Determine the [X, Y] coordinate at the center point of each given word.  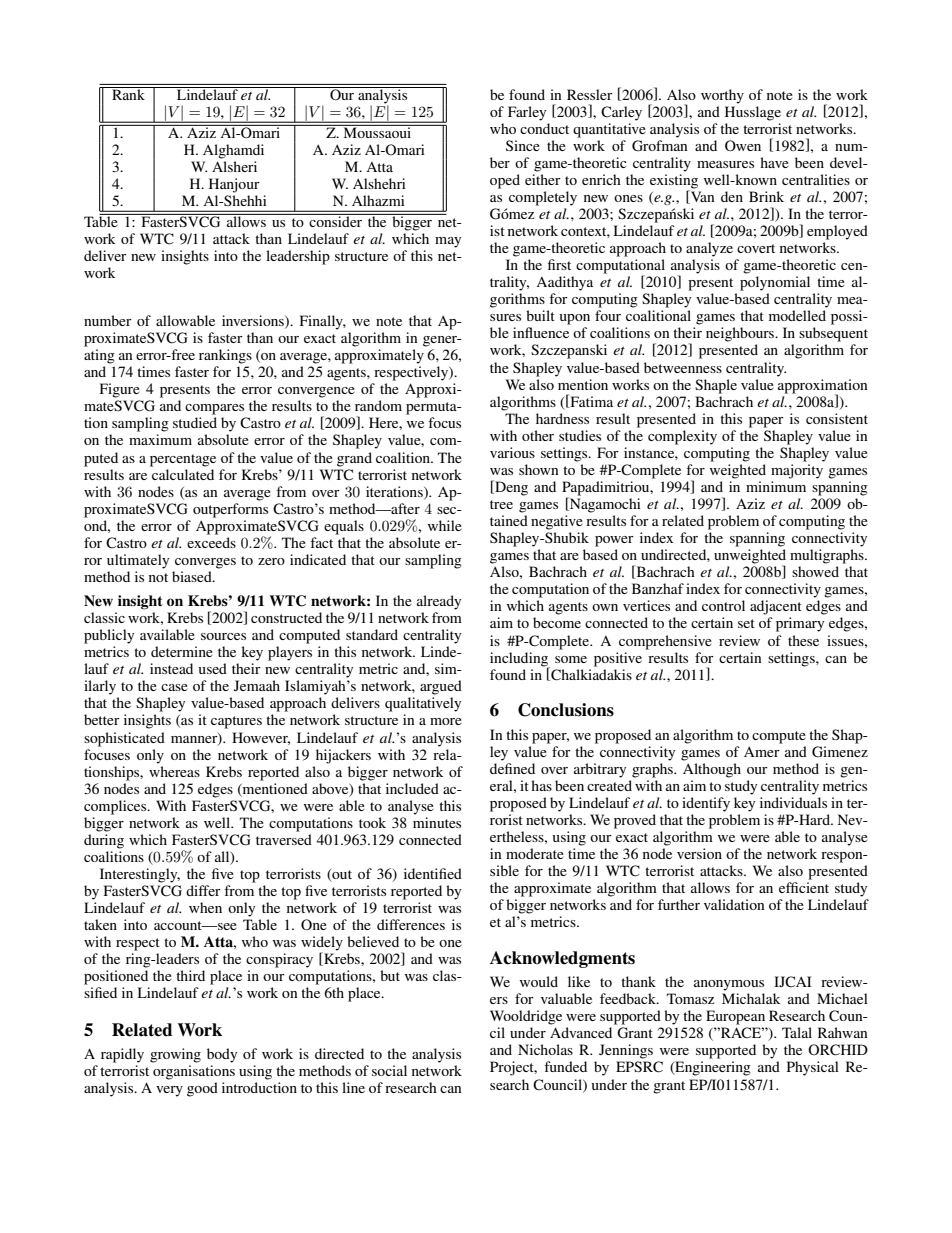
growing [175, 1055]
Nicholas [545, 1049]
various [512, 452]
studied [195, 422]
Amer [762, 752]
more [446, 721]
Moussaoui [377, 131]
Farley [527, 113]
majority [797, 471]
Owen [743, 146]
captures [236, 722]
